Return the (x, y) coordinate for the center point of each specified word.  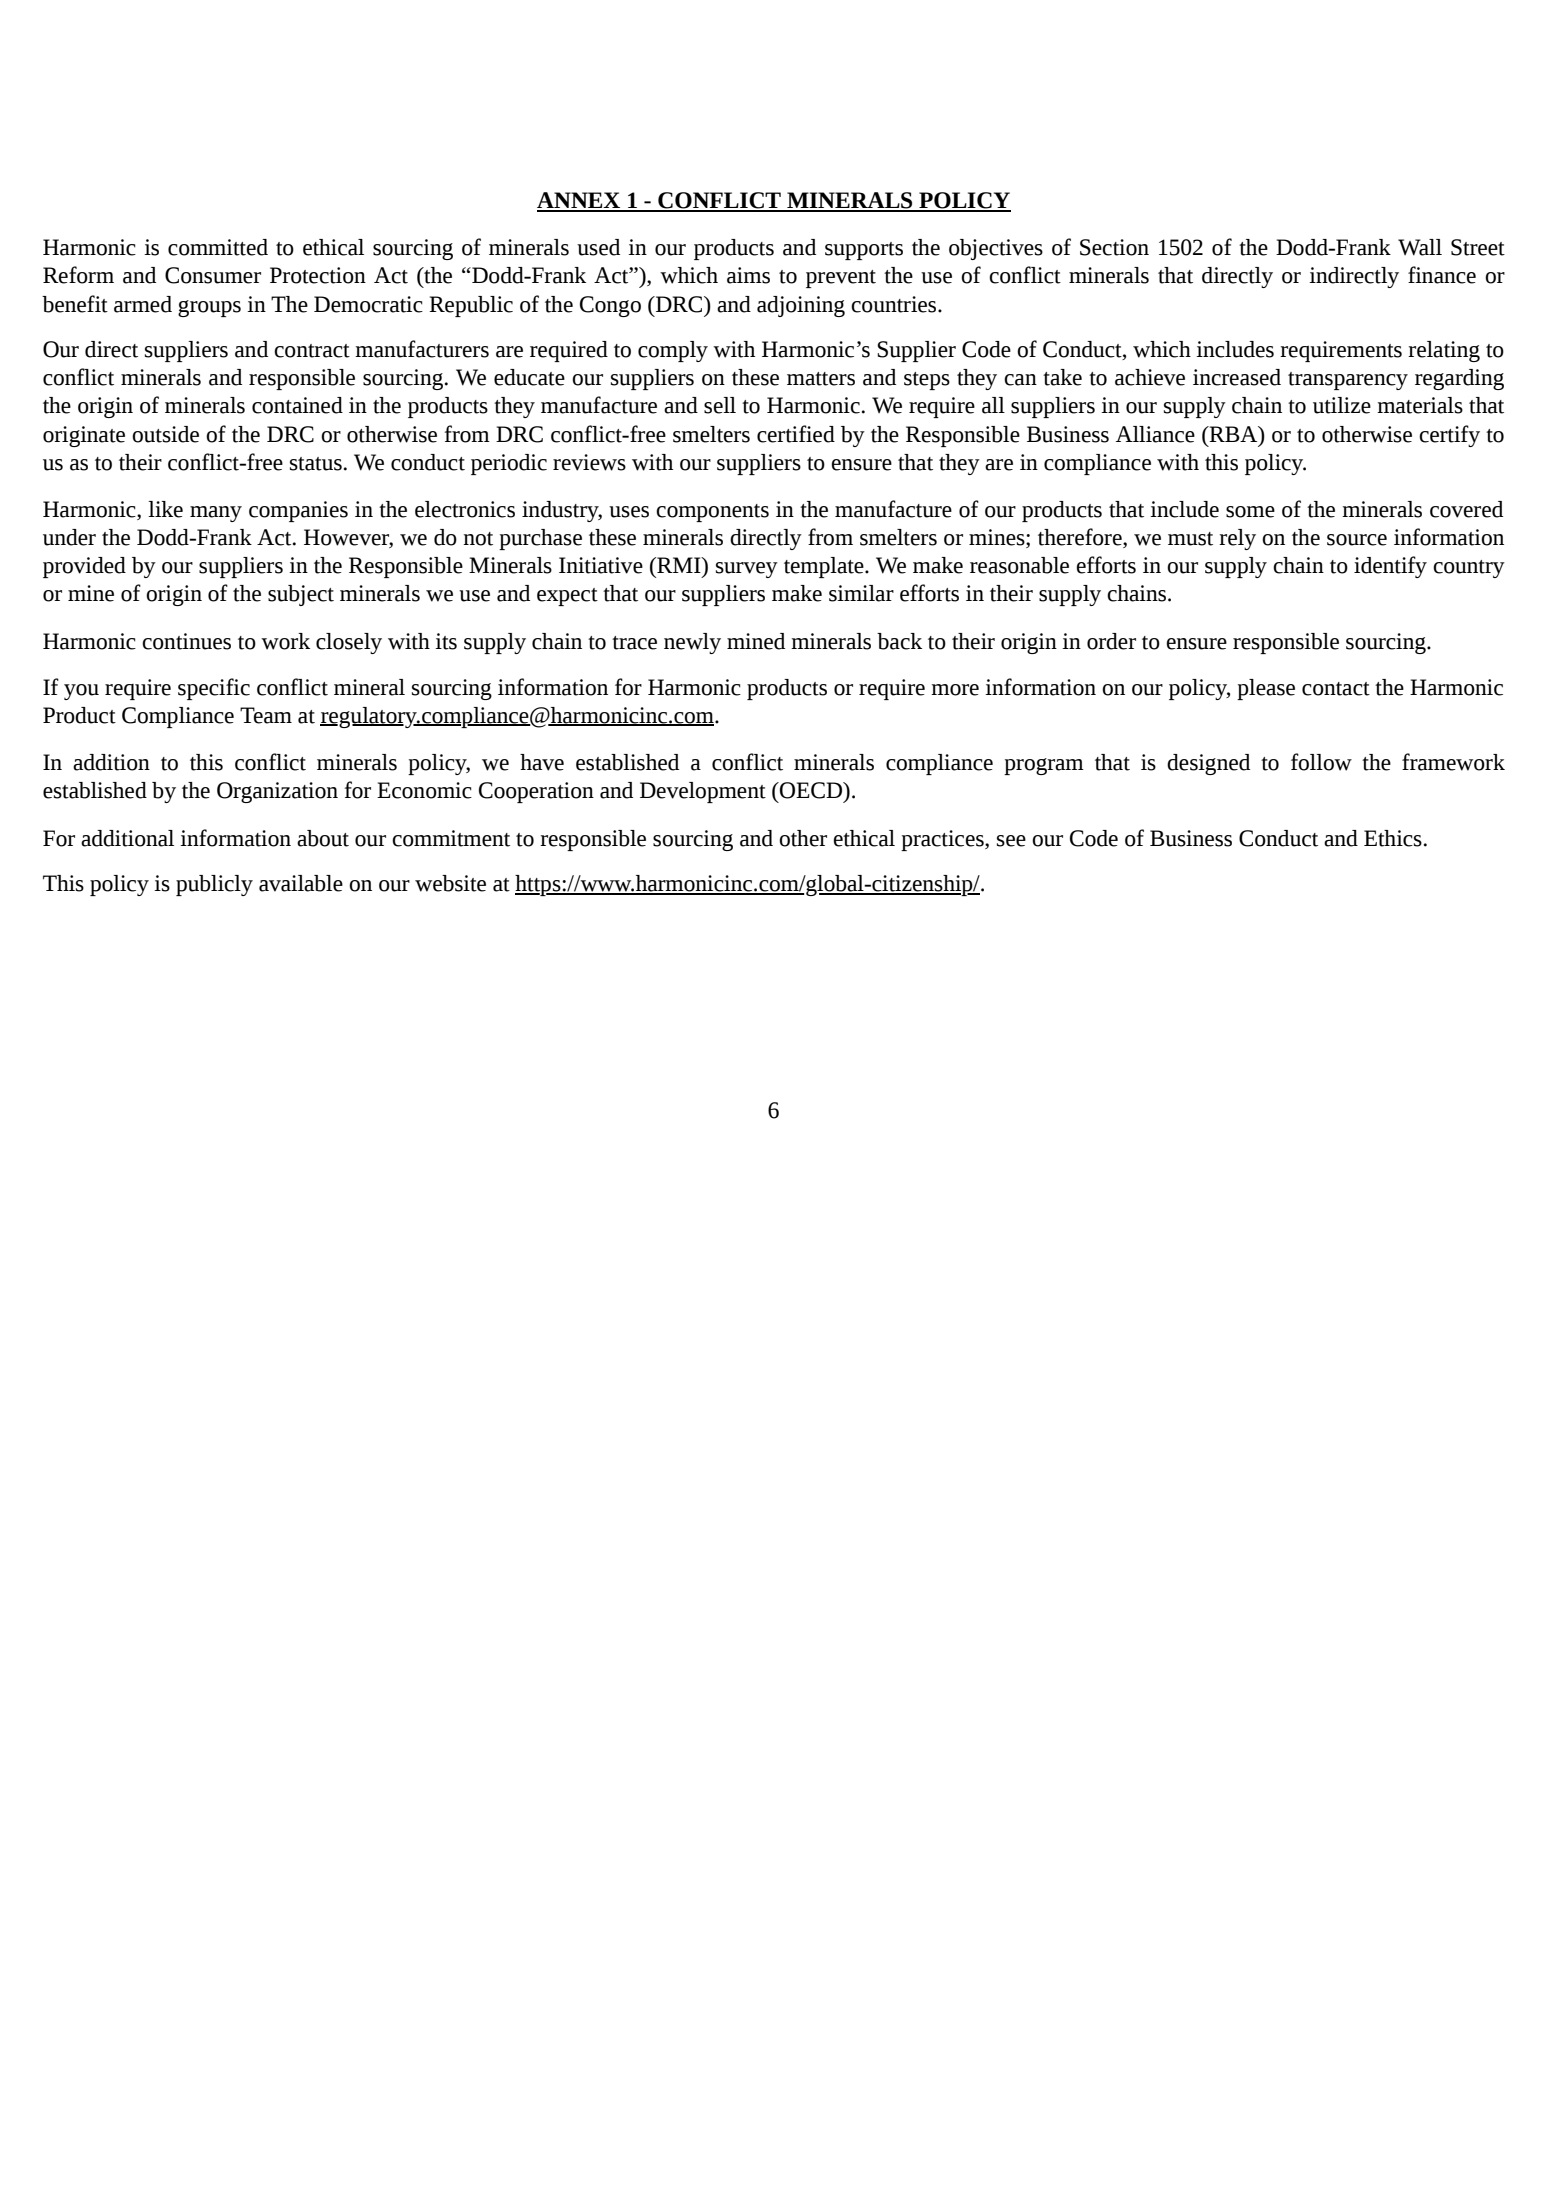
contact (1336, 689)
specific (214, 689)
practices (943, 840)
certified (796, 434)
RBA (1233, 434)
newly (692, 643)
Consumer (213, 275)
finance (1442, 275)
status (316, 464)
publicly (214, 885)
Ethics (1393, 838)
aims (748, 275)
